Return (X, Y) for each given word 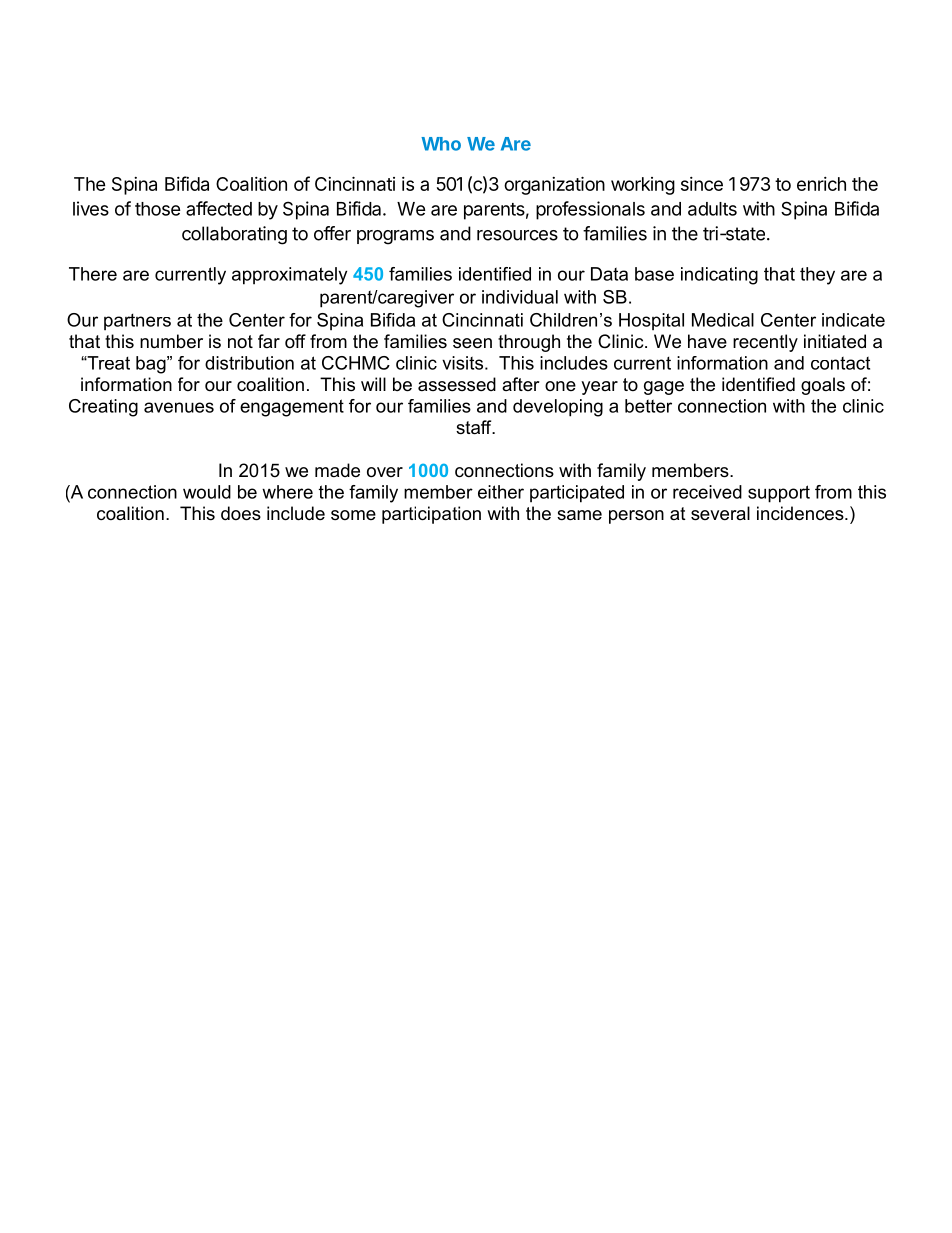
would (207, 492)
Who (441, 144)
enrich (821, 184)
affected (219, 208)
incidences (801, 513)
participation (431, 515)
